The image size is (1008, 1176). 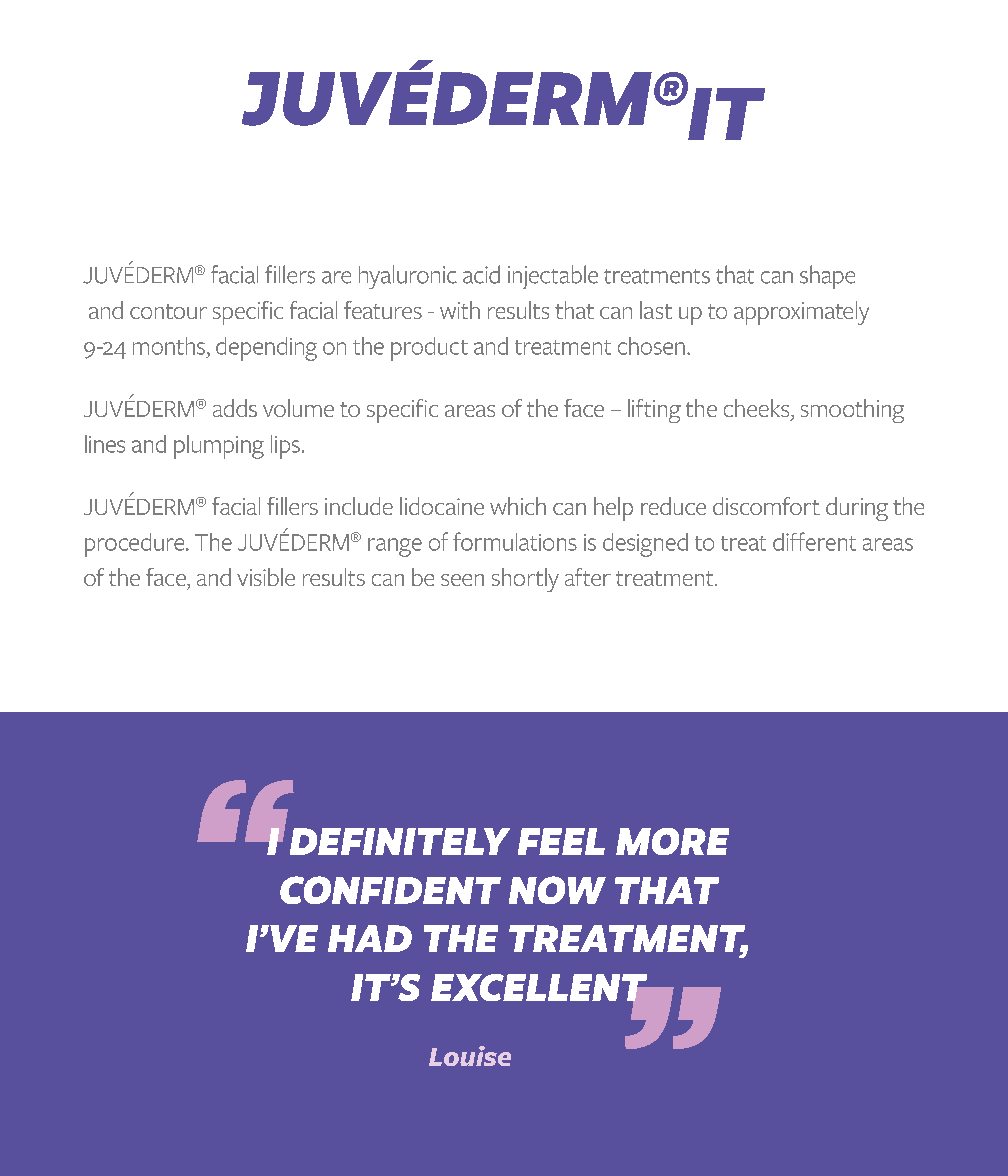 I want to click on with, so click(x=460, y=310).
